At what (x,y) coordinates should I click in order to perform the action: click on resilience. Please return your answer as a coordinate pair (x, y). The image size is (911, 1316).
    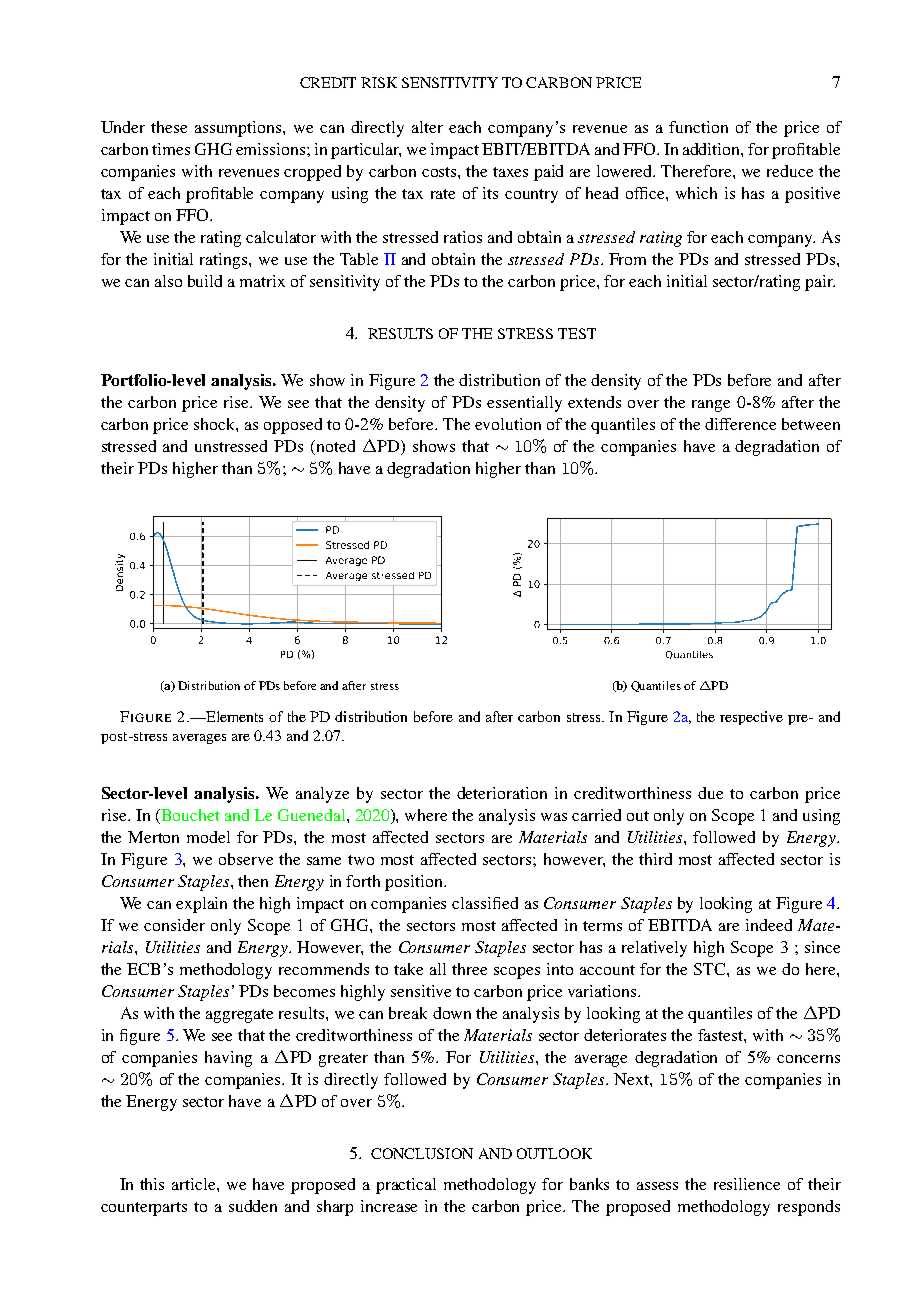
    Looking at the image, I should click on (747, 1184).
